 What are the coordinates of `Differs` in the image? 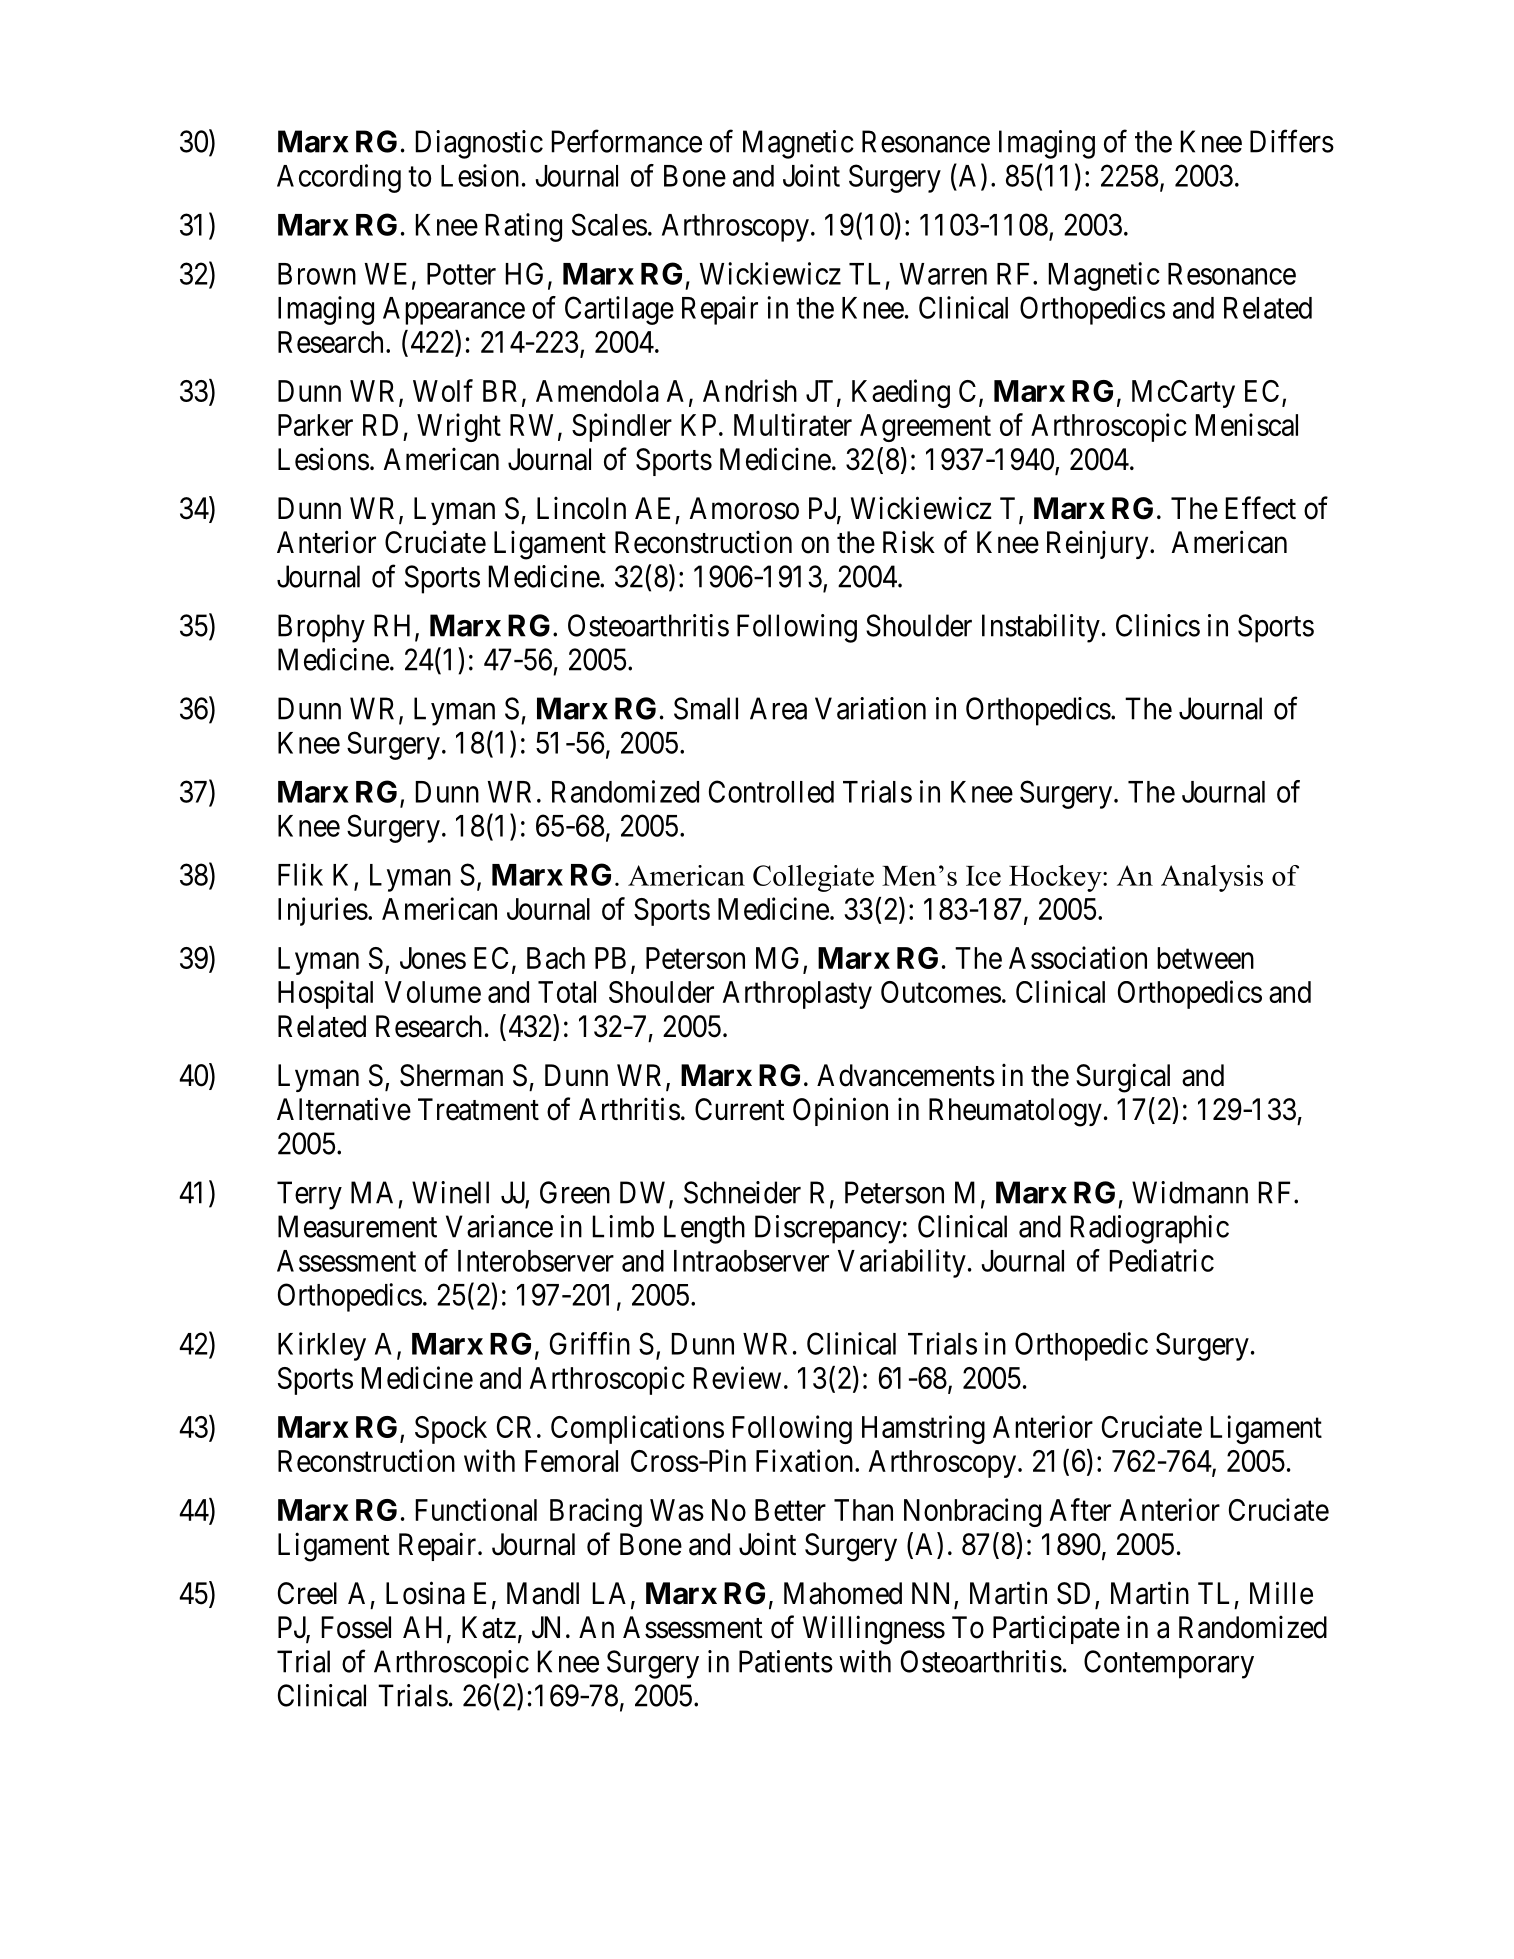 It's located at (1292, 141).
